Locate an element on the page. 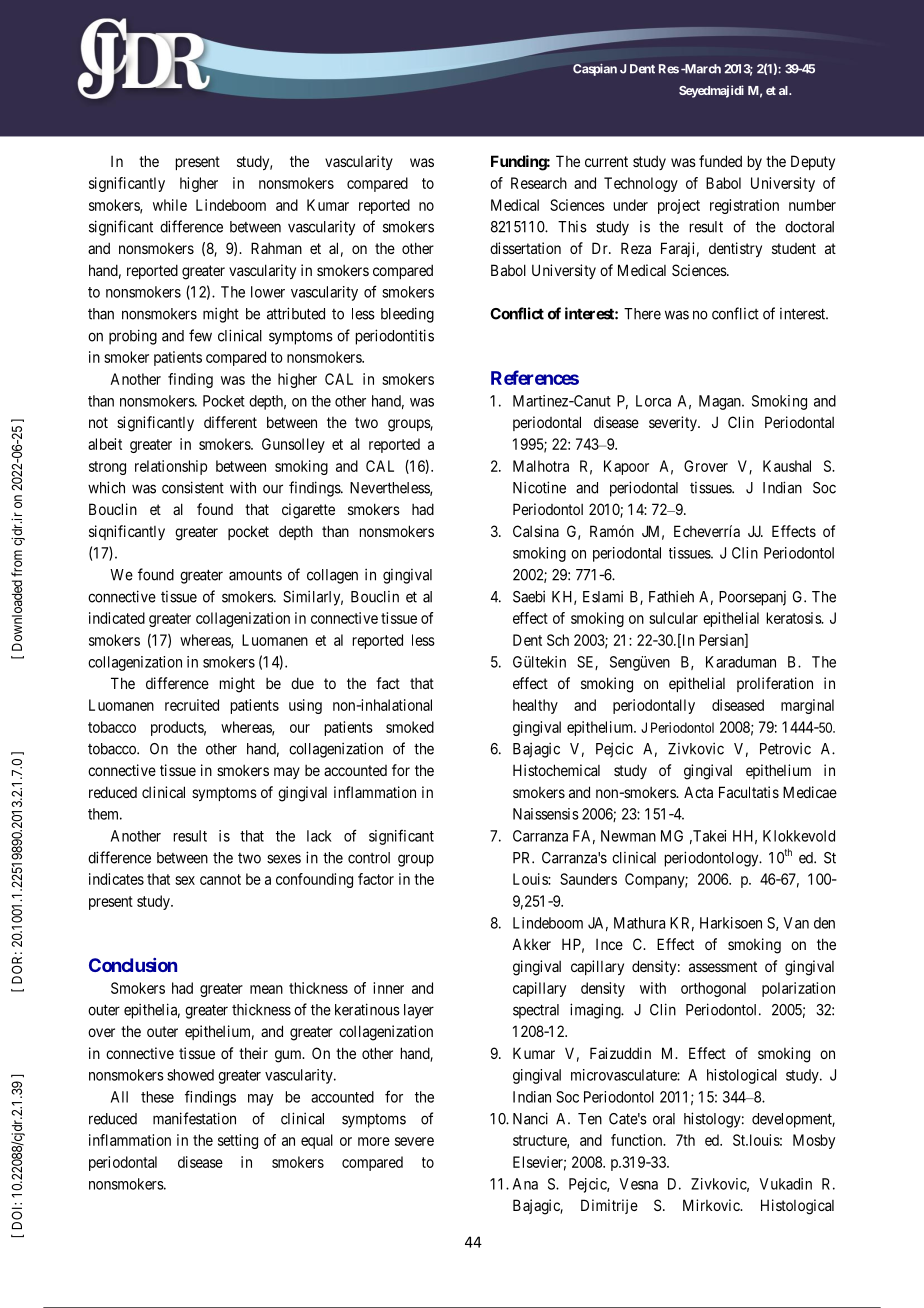 The height and width of the page is (1308, 924). Lorca is located at coordinates (653, 401).
